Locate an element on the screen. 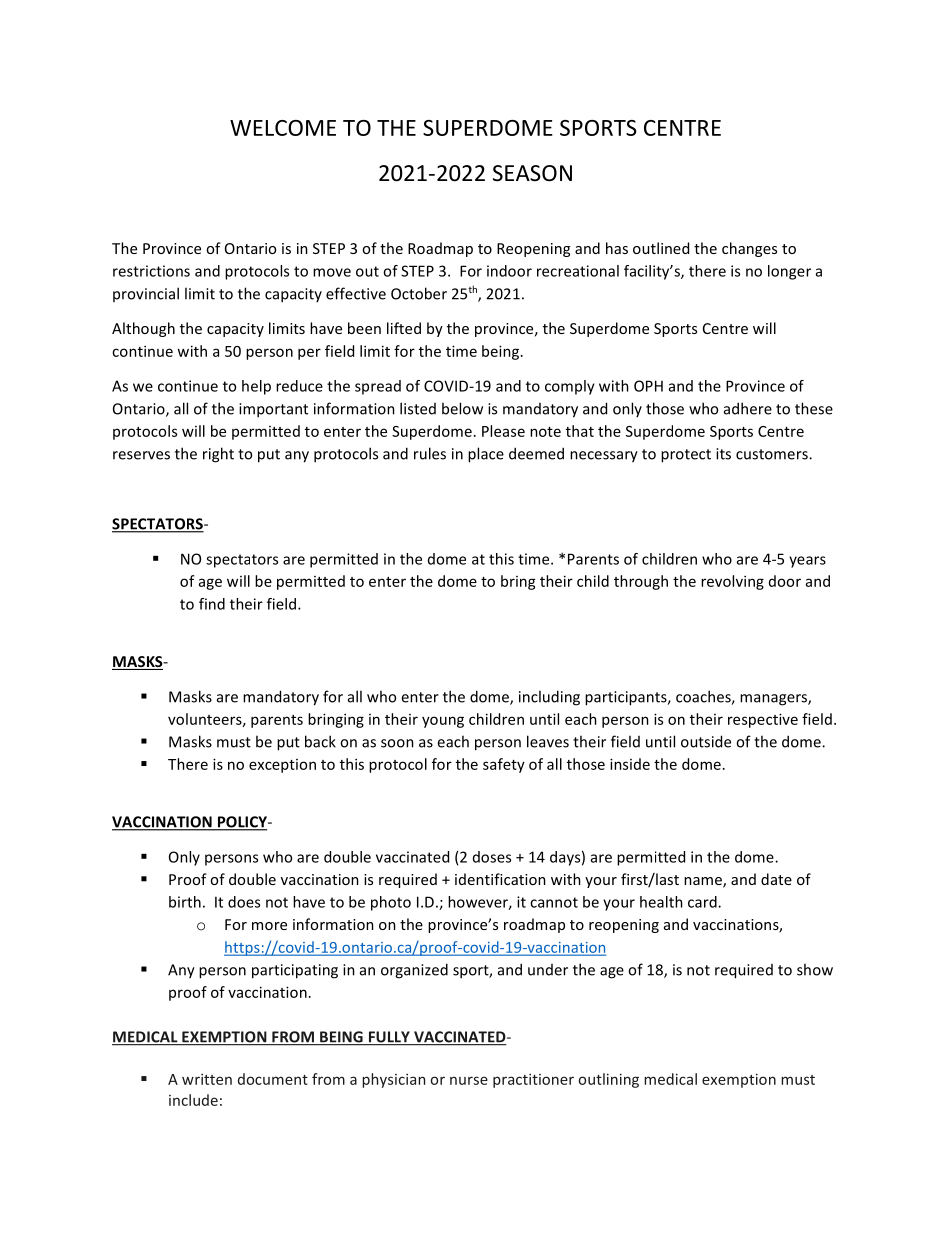 The height and width of the screenshot is (1233, 952). including is located at coordinates (549, 698).
